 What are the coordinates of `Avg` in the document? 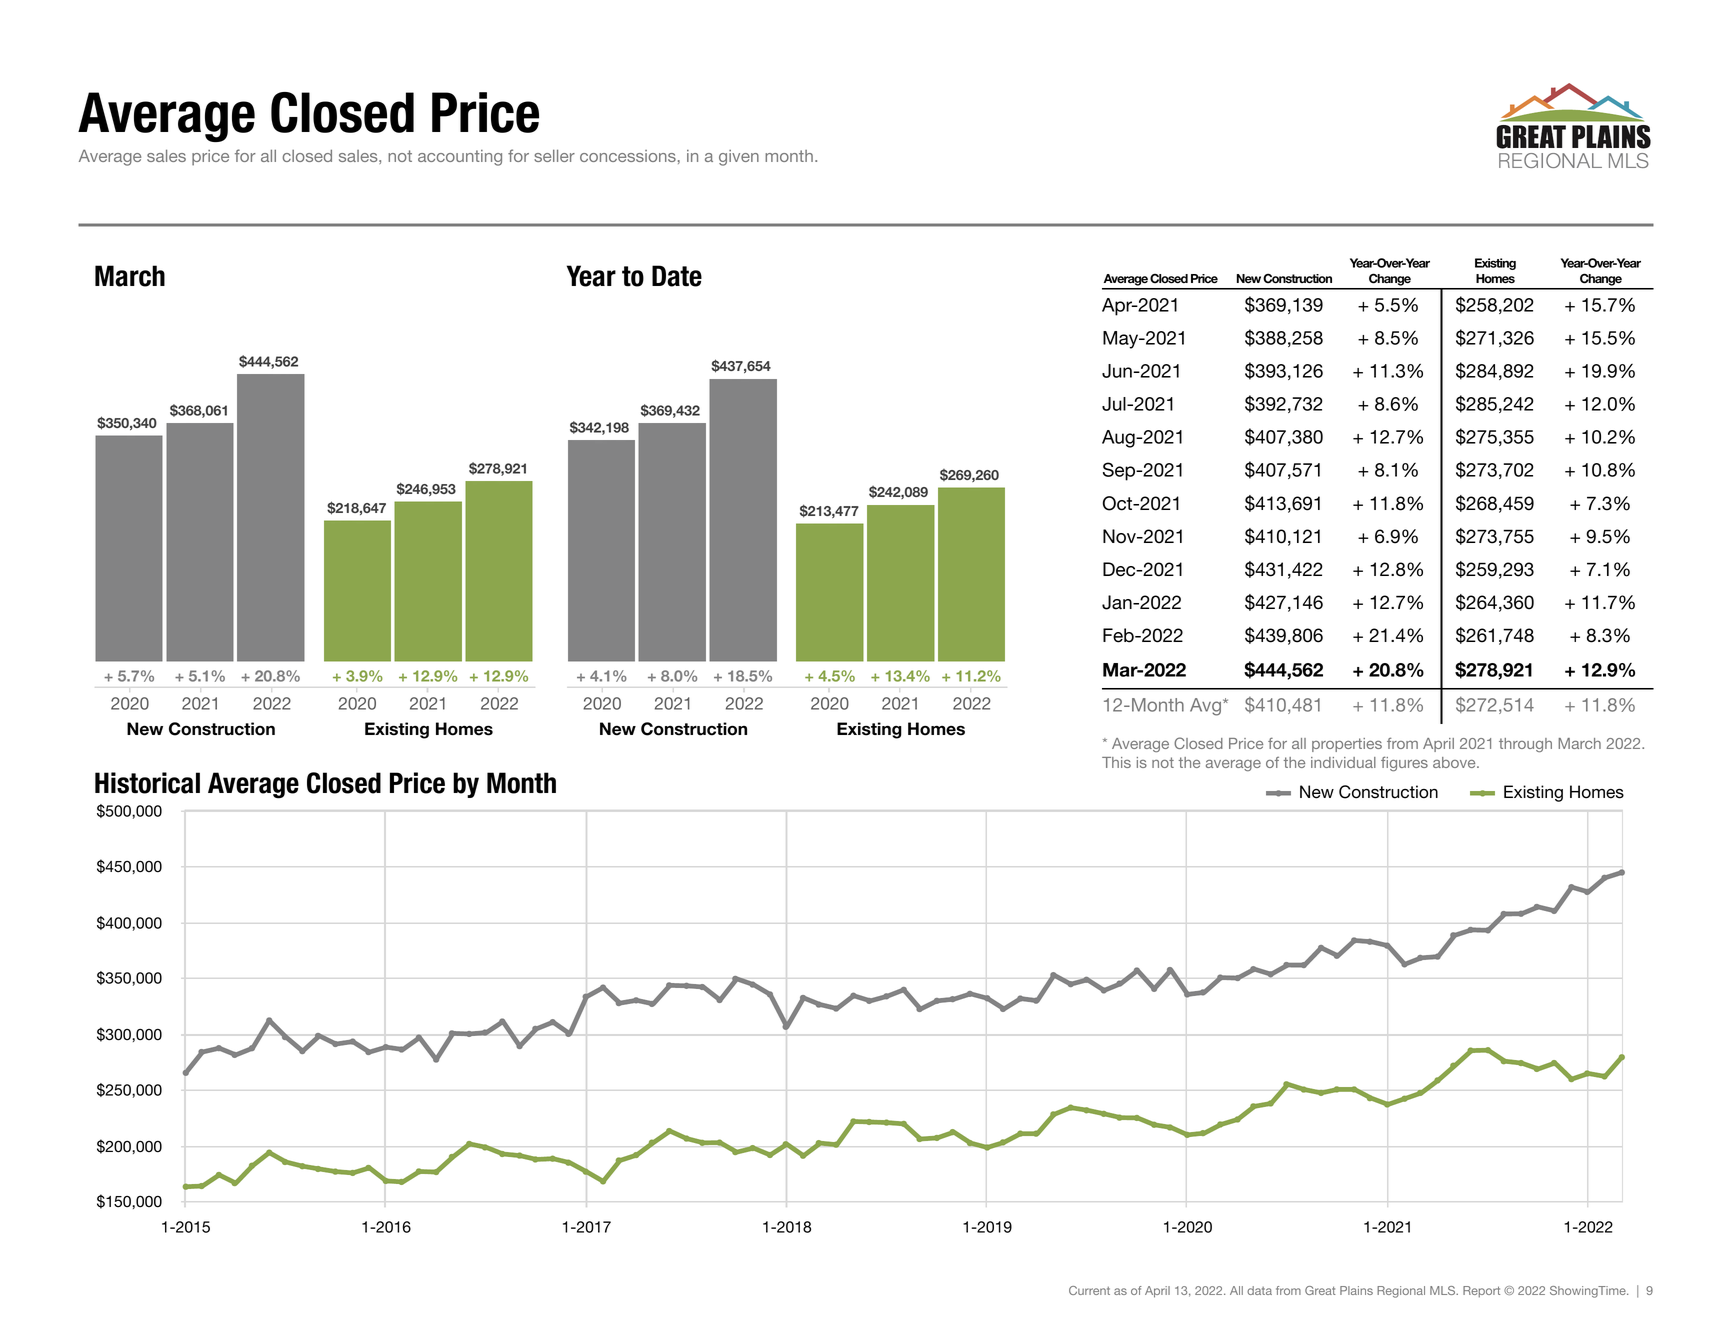 It's located at (1207, 707).
